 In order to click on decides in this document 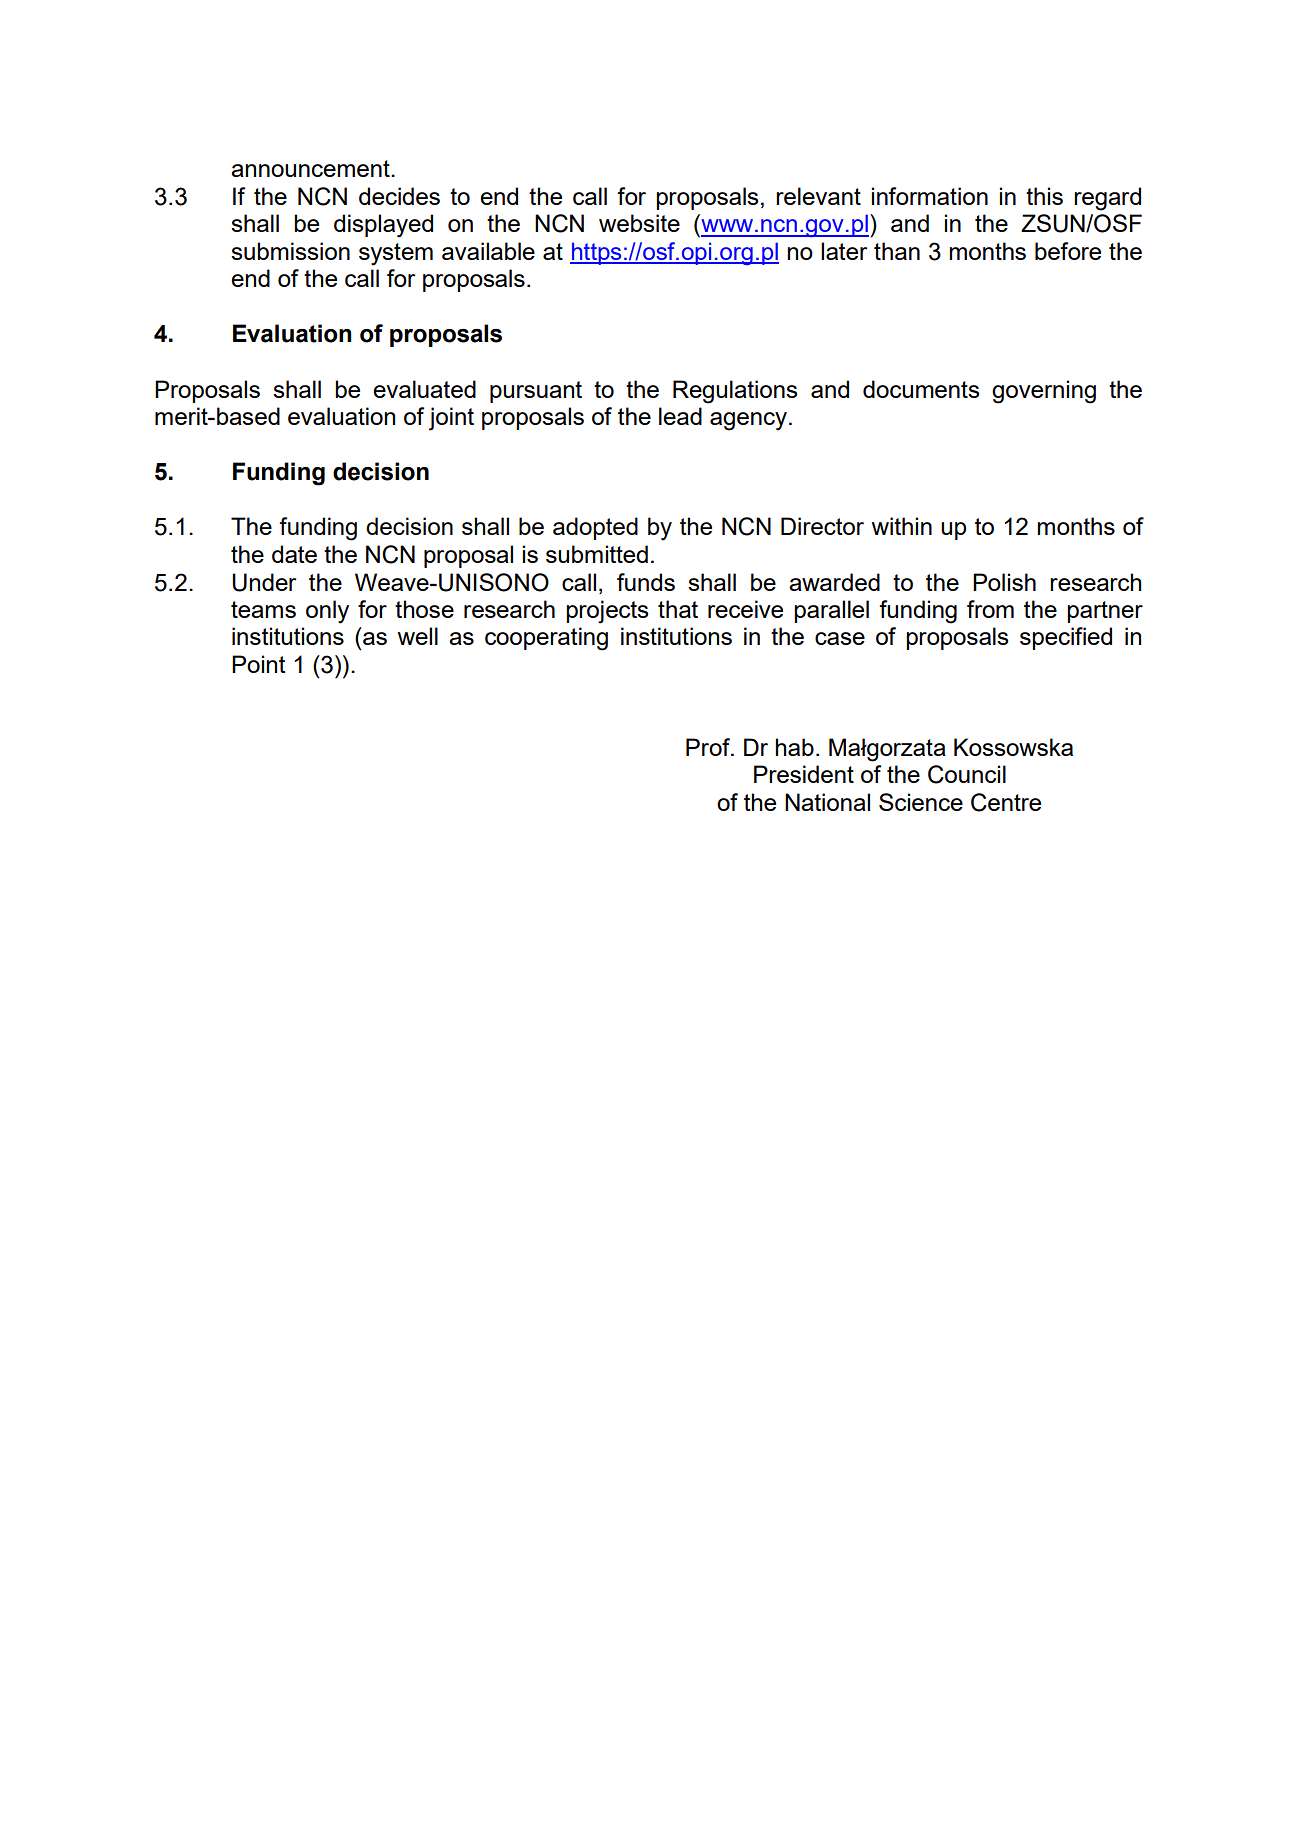, I will do `click(399, 196)`.
